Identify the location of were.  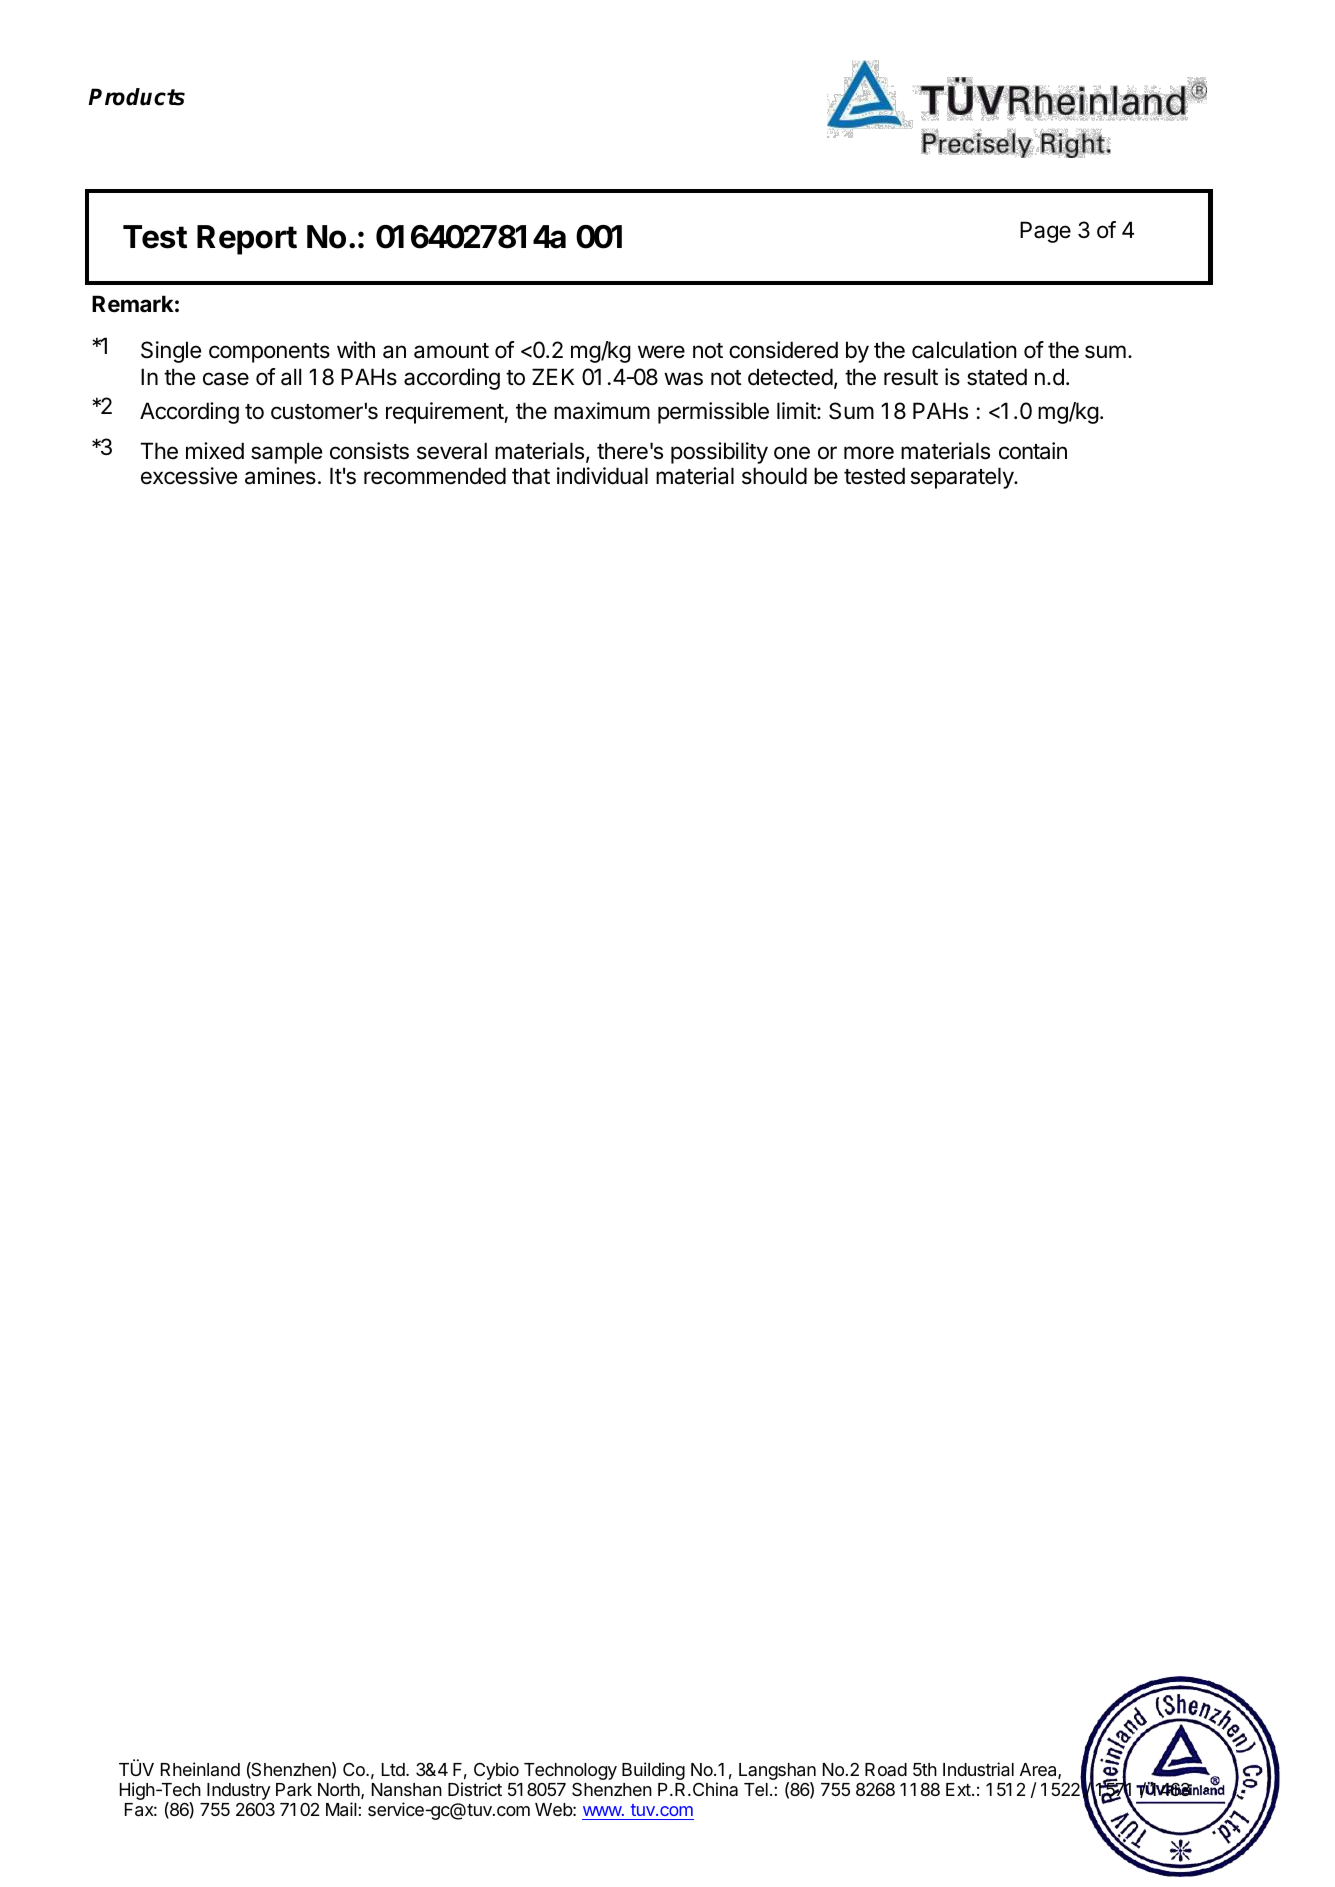
(661, 352).
